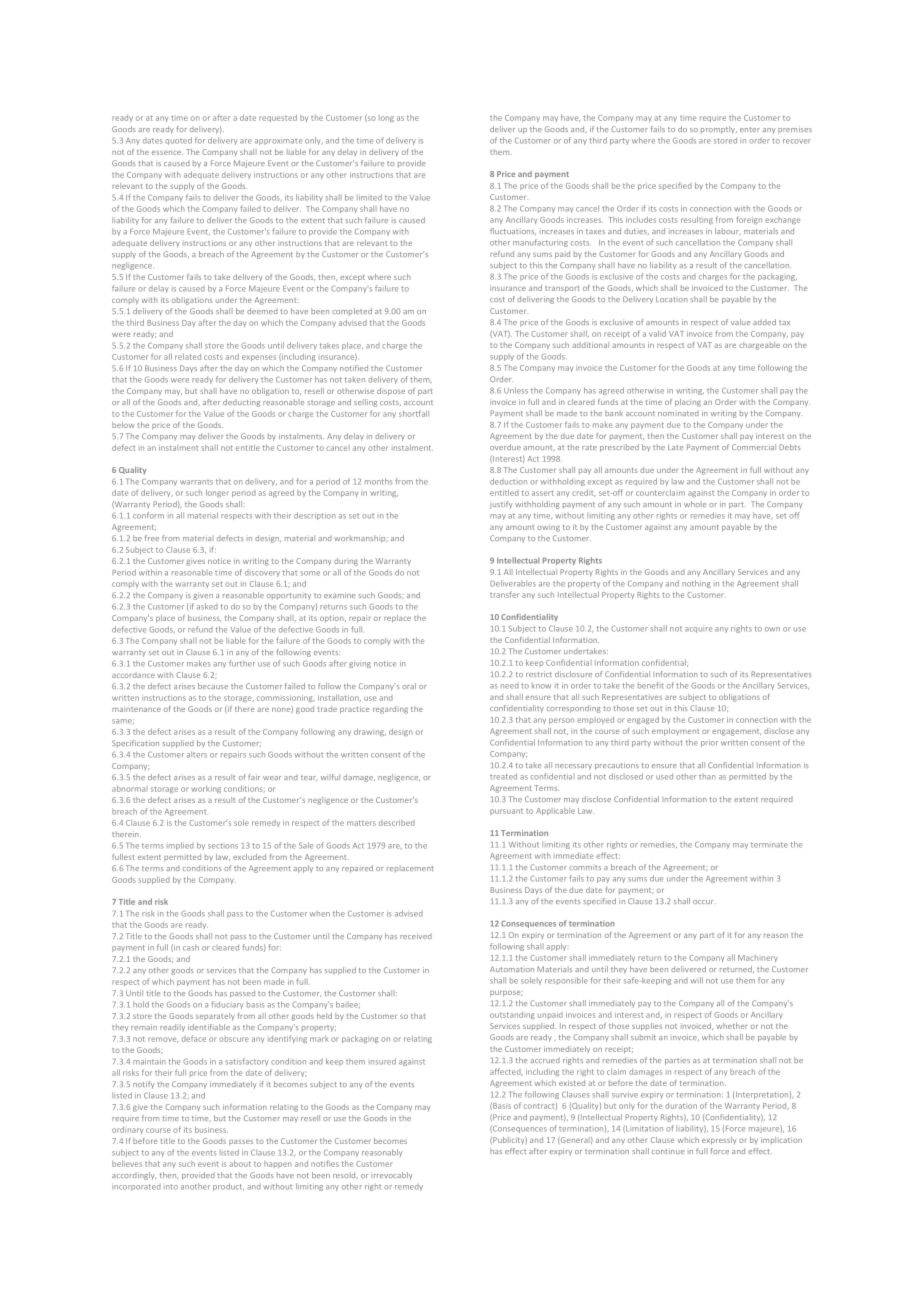  I want to click on expressly, so click(719, 1141).
